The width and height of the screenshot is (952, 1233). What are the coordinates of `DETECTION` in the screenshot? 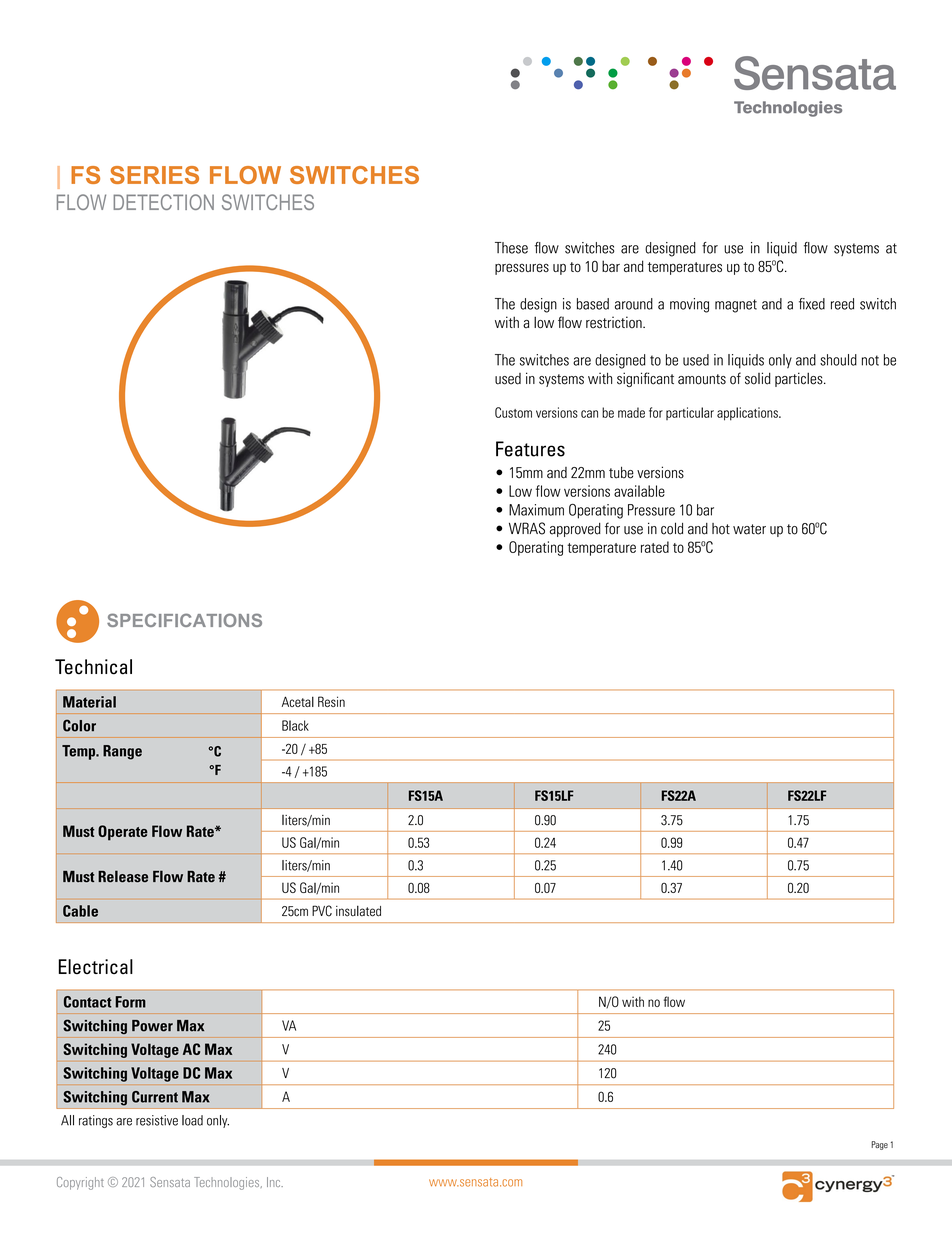 It's located at (163, 202).
